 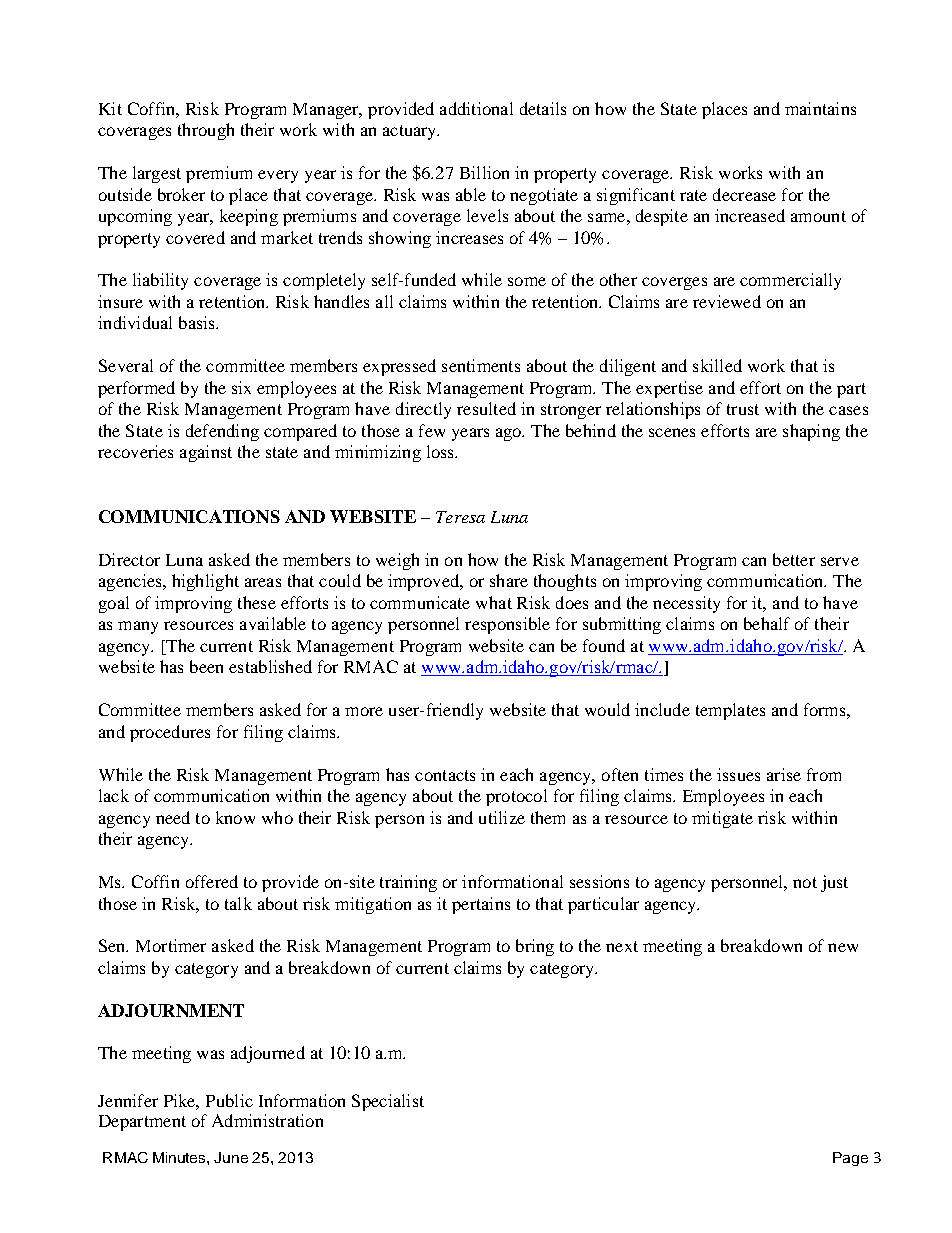 I want to click on responsible, so click(x=507, y=625).
